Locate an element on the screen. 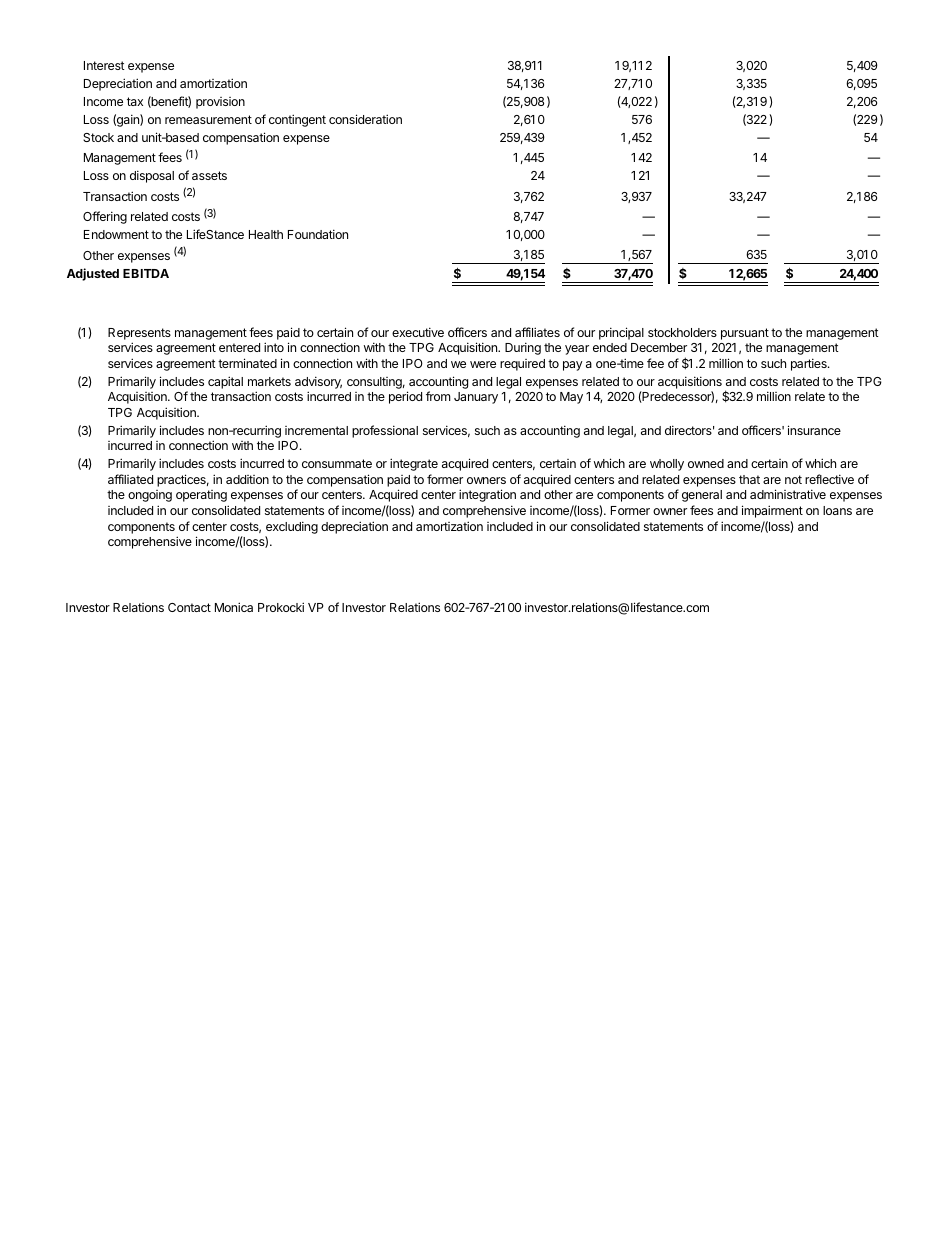 This screenshot has height=1233, width=952. Offering is located at coordinates (105, 217).
